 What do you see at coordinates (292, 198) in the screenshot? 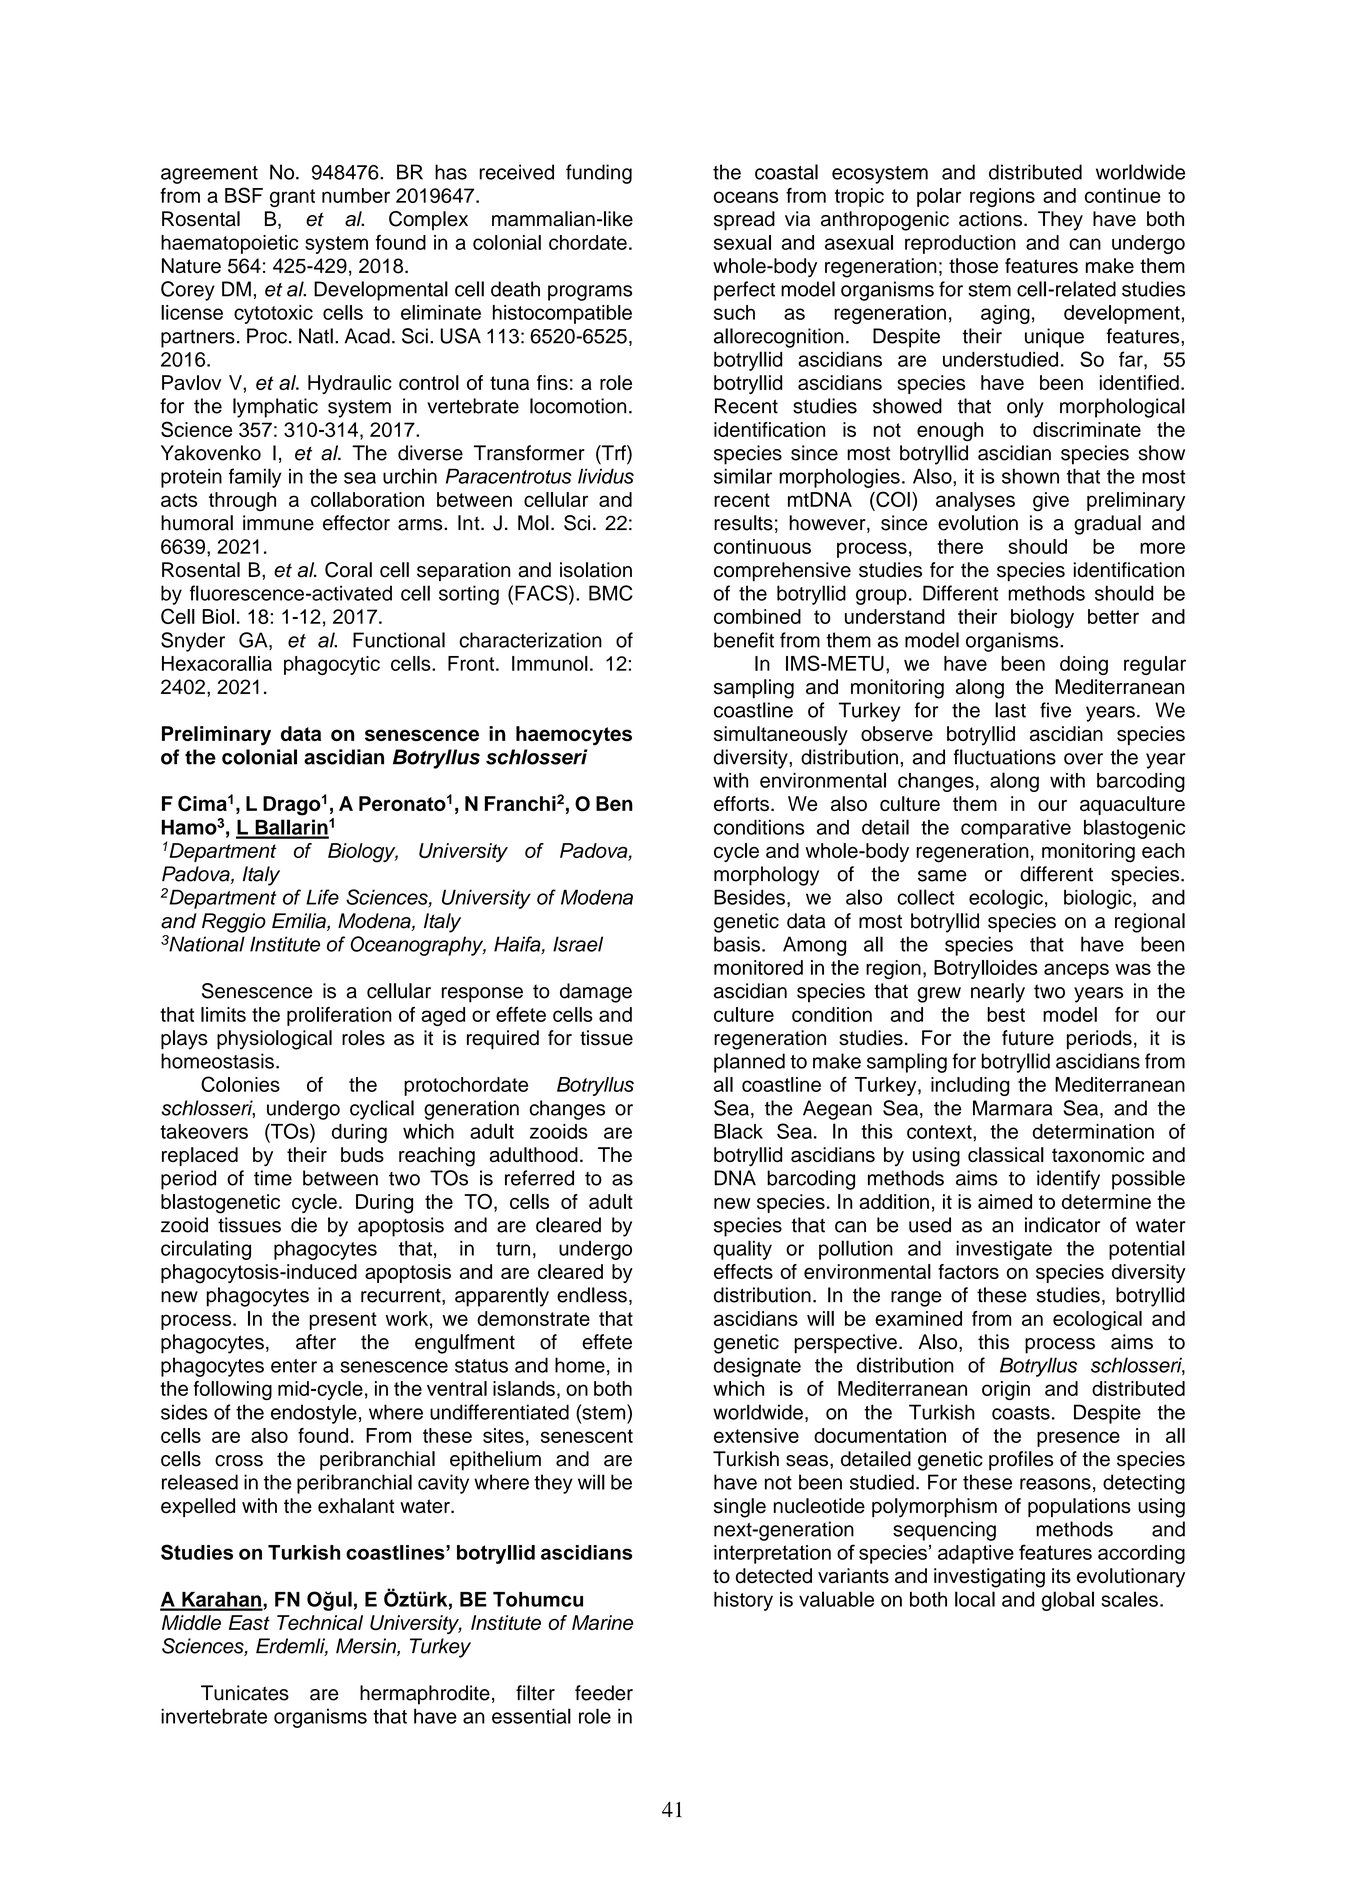
I see `grant` at bounding box center [292, 198].
